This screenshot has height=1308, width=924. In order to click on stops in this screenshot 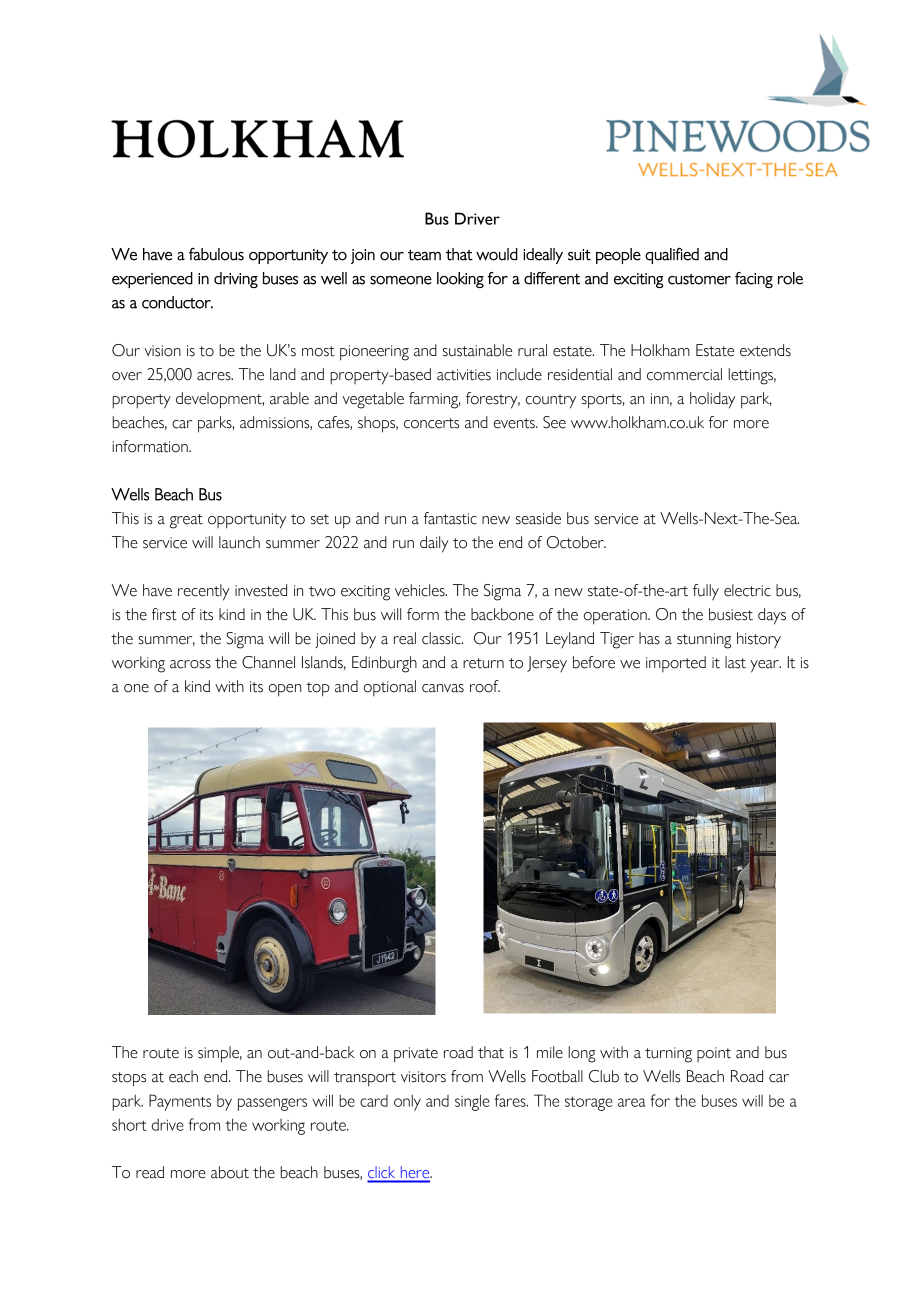, I will do `click(129, 1079)`.
